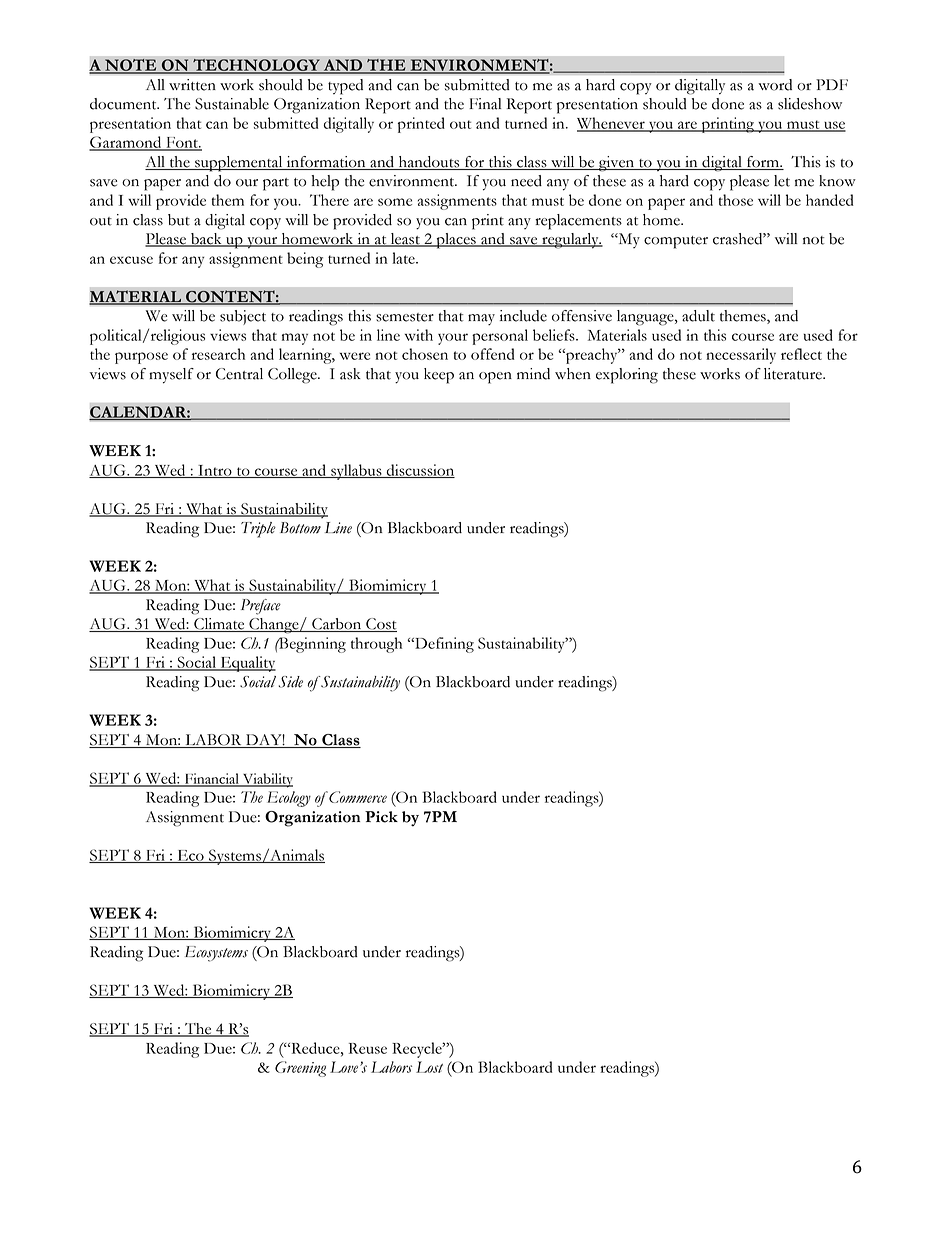  Describe the element at coordinates (300, 1069) in the screenshot. I see `Greening` at that location.
